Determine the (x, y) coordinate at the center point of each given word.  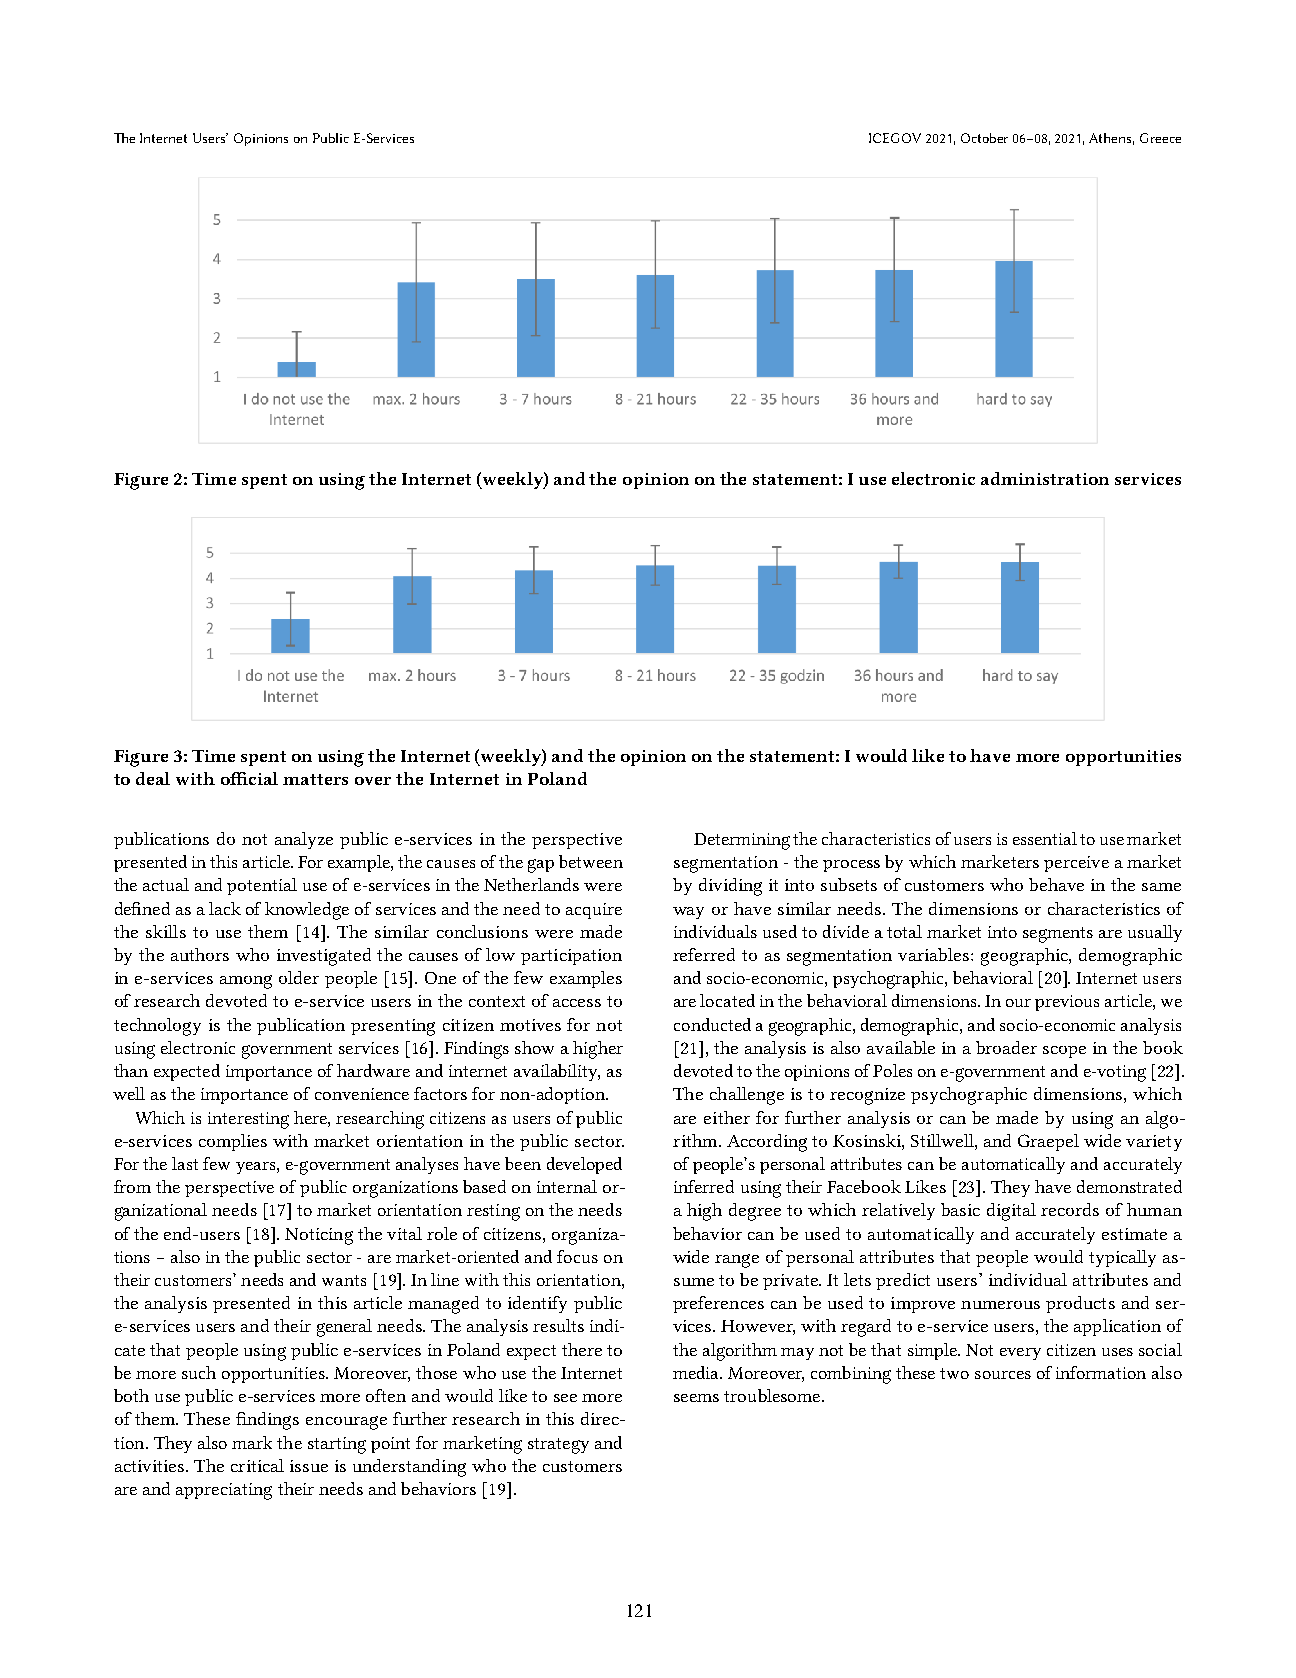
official (249, 778)
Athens (1111, 139)
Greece (1160, 138)
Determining (742, 841)
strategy (558, 1446)
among (246, 982)
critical (257, 1465)
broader (1006, 1047)
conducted (712, 1024)
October (984, 138)
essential (1045, 838)
